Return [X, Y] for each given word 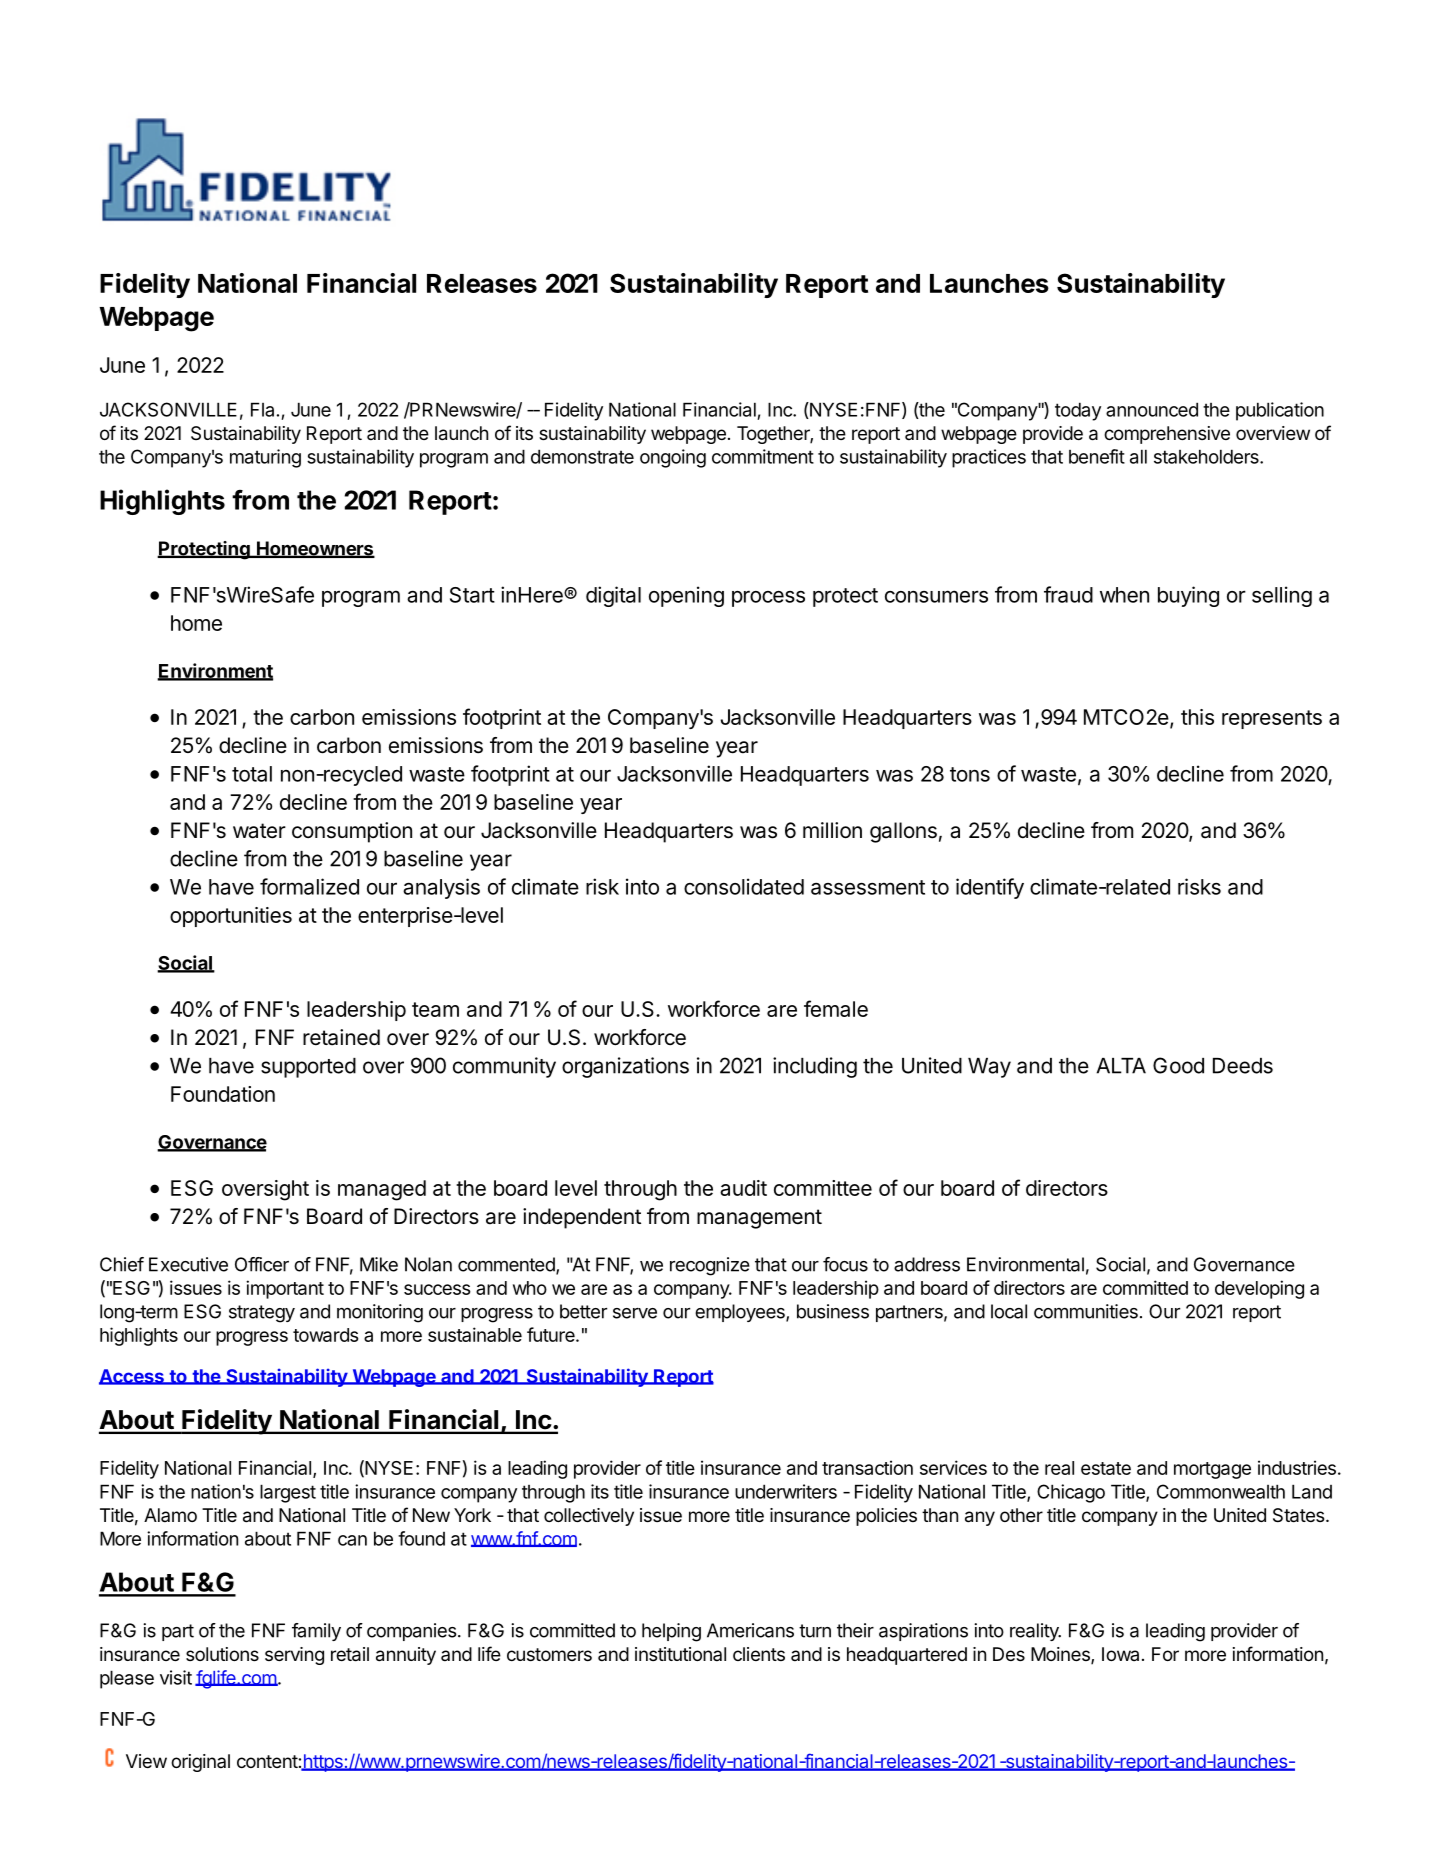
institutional [680, 1654]
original [200, 1763]
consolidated [744, 886]
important [285, 1289]
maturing [265, 458]
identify [990, 888]
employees [741, 1313]
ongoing [673, 458]
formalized [309, 886]
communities [1086, 1311]
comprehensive [1167, 435]
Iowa [1120, 1654]
